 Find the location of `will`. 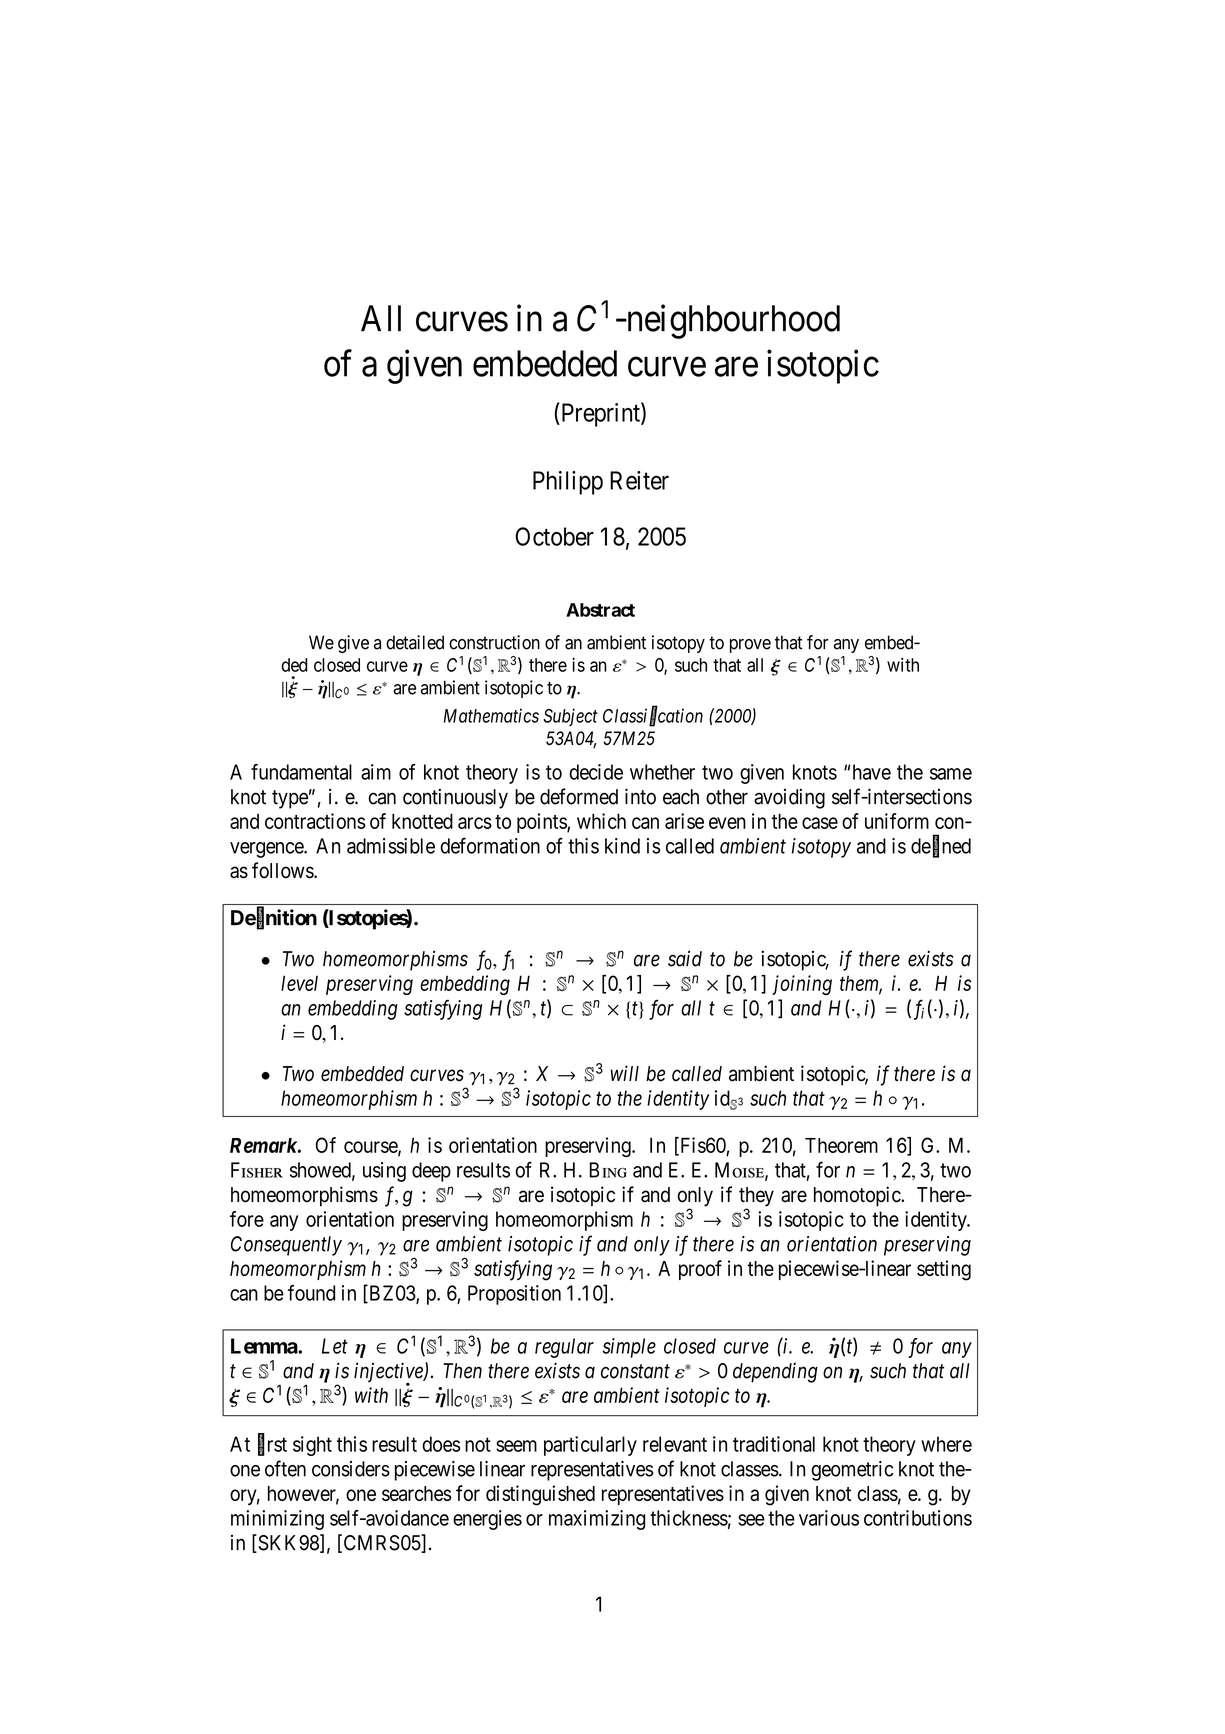

will is located at coordinates (624, 1073).
